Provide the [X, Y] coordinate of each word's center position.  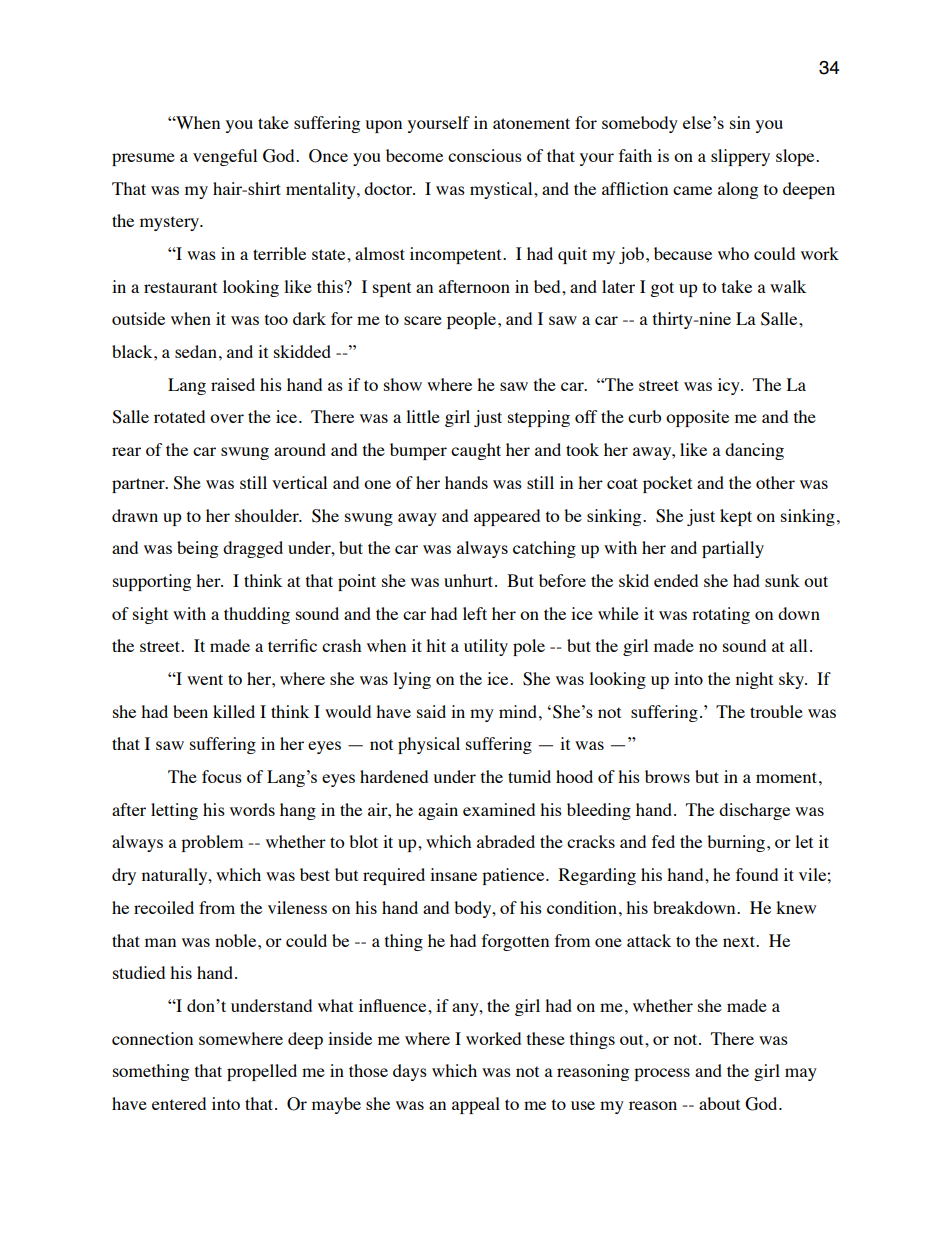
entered [179, 1103]
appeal [476, 1105]
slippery [740, 157]
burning [737, 843]
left [475, 613]
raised [233, 384]
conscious [485, 155]
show [403, 384]
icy [730, 386]
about [719, 1103]
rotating [721, 615]
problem [212, 843]
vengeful [225, 157]
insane [453, 874]
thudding [257, 615]
